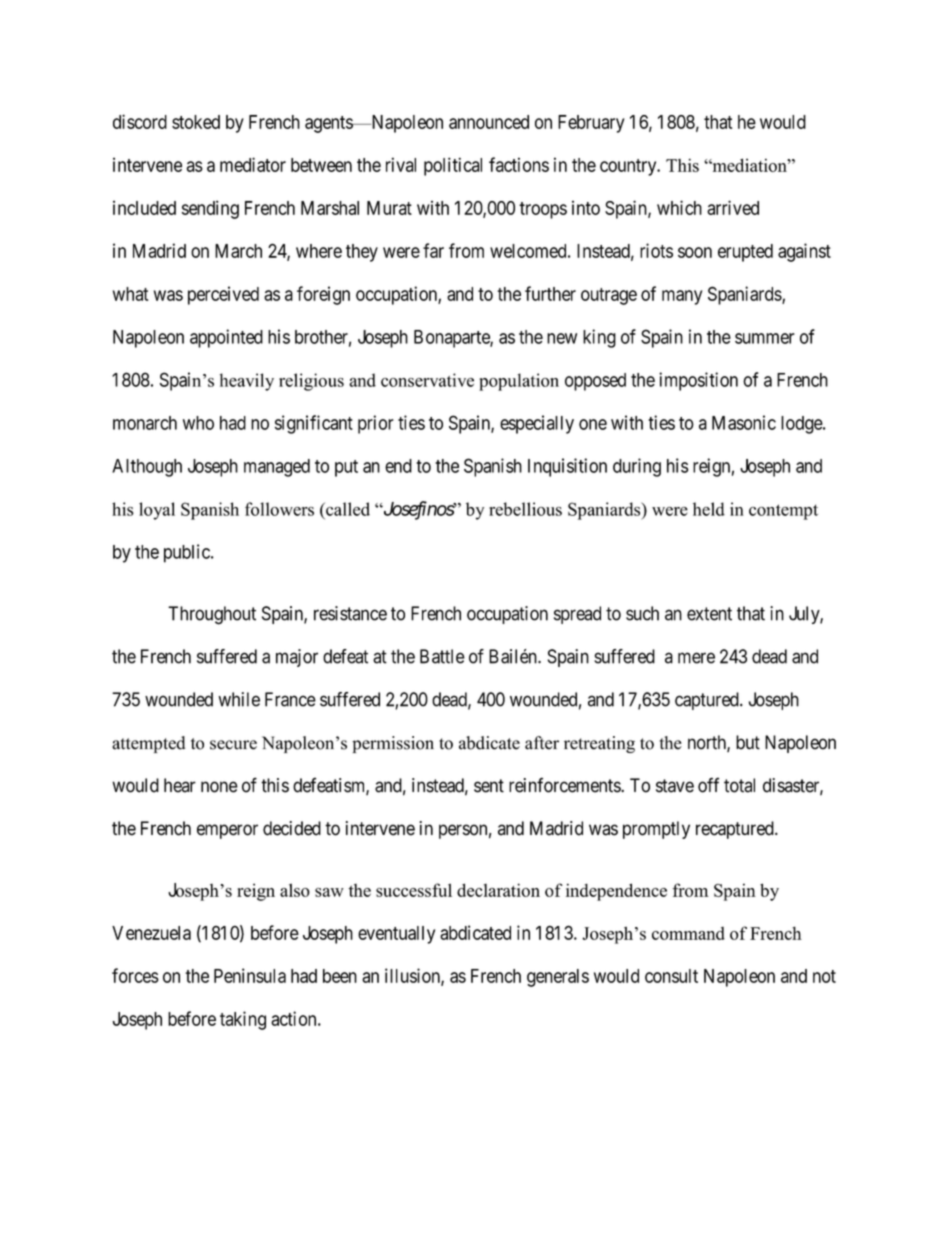  I want to click on summer, so click(765, 338).
